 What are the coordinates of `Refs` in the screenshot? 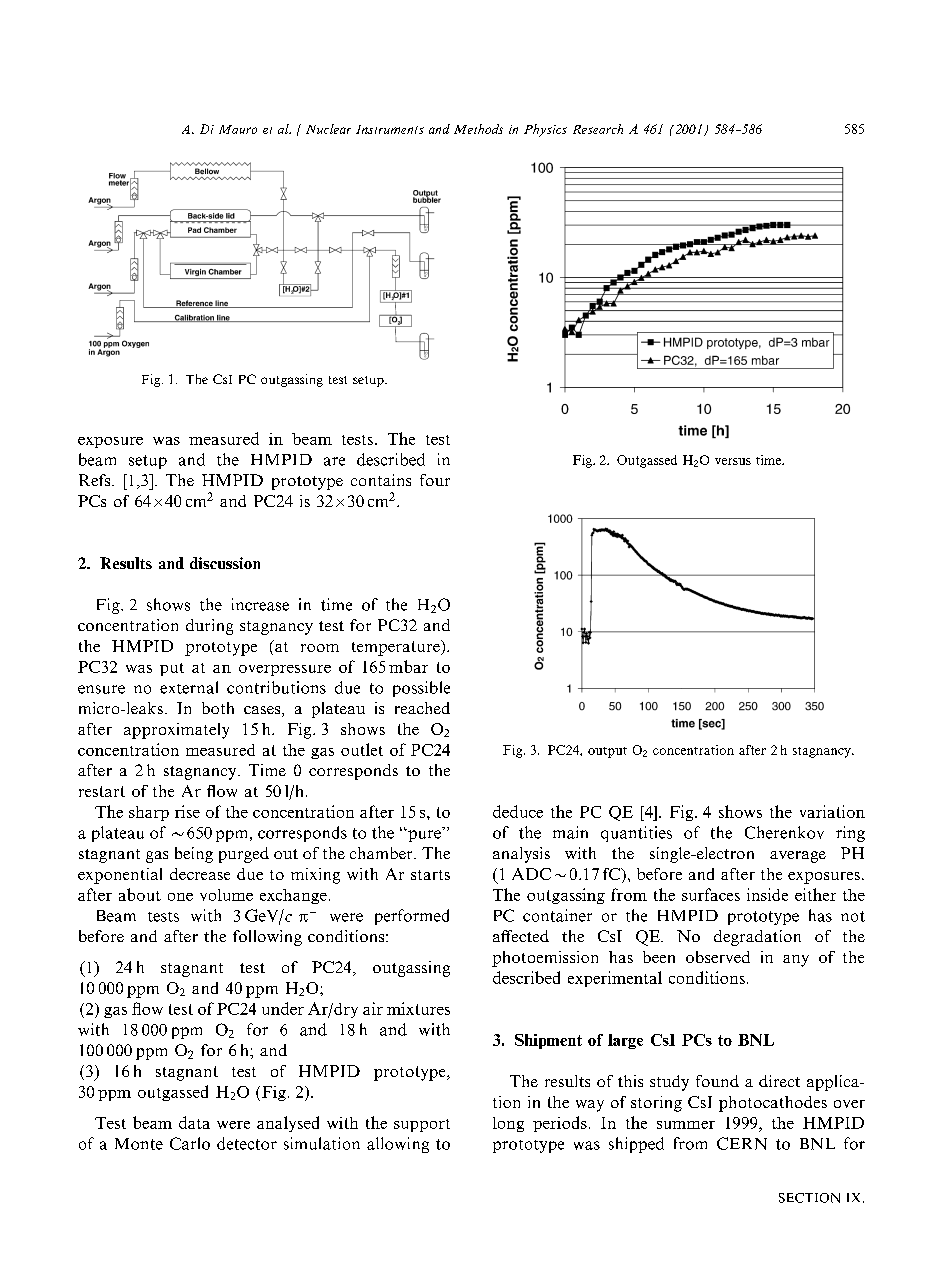 It's located at (96, 480).
